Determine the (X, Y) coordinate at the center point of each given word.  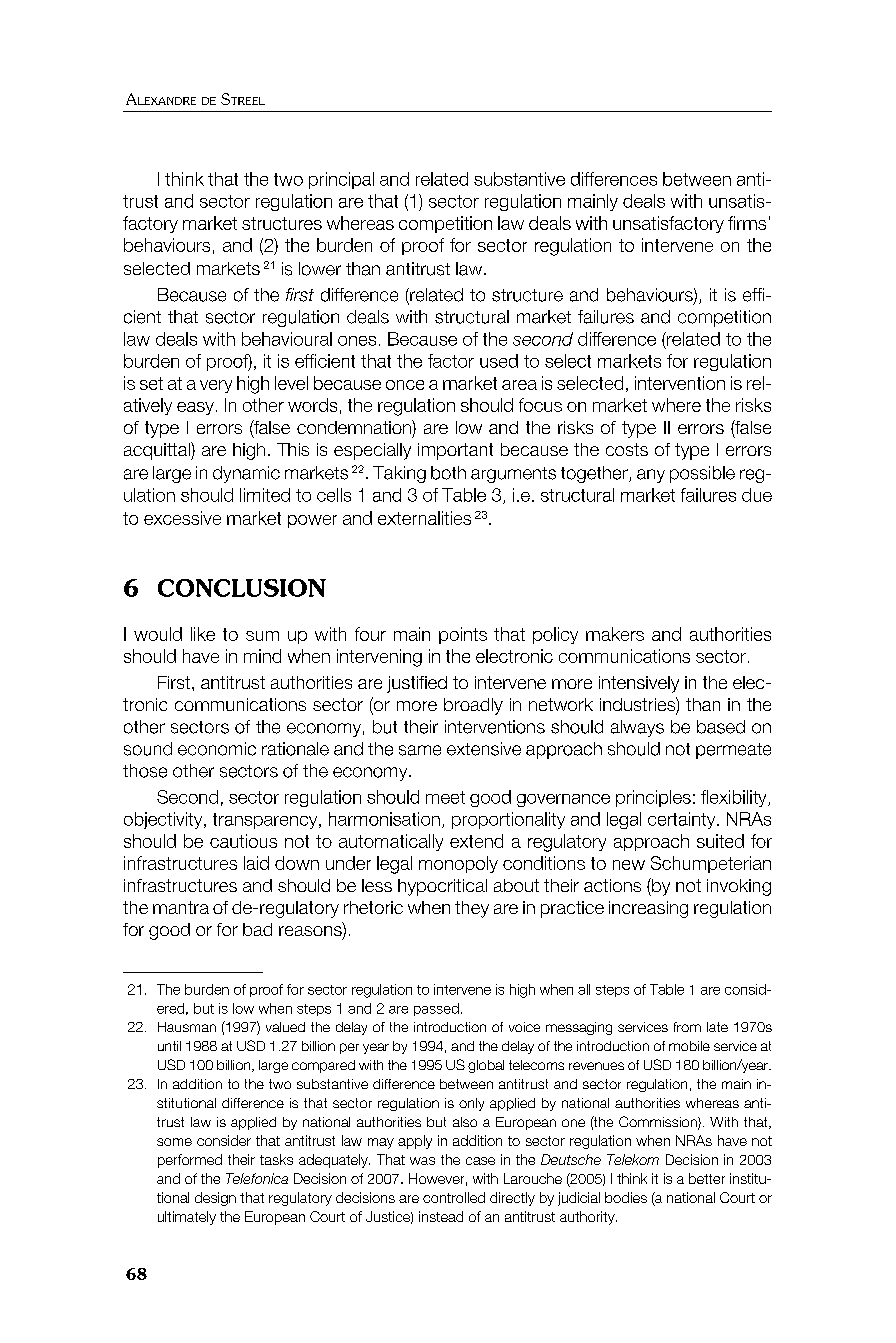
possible (702, 474)
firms (747, 223)
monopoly (458, 864)
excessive (182, 518)
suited (720, 841)
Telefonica (257, 1178)
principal (341, 180)
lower (320, 269)
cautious (243, 841)
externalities (424, 518)
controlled (454, 1197)
